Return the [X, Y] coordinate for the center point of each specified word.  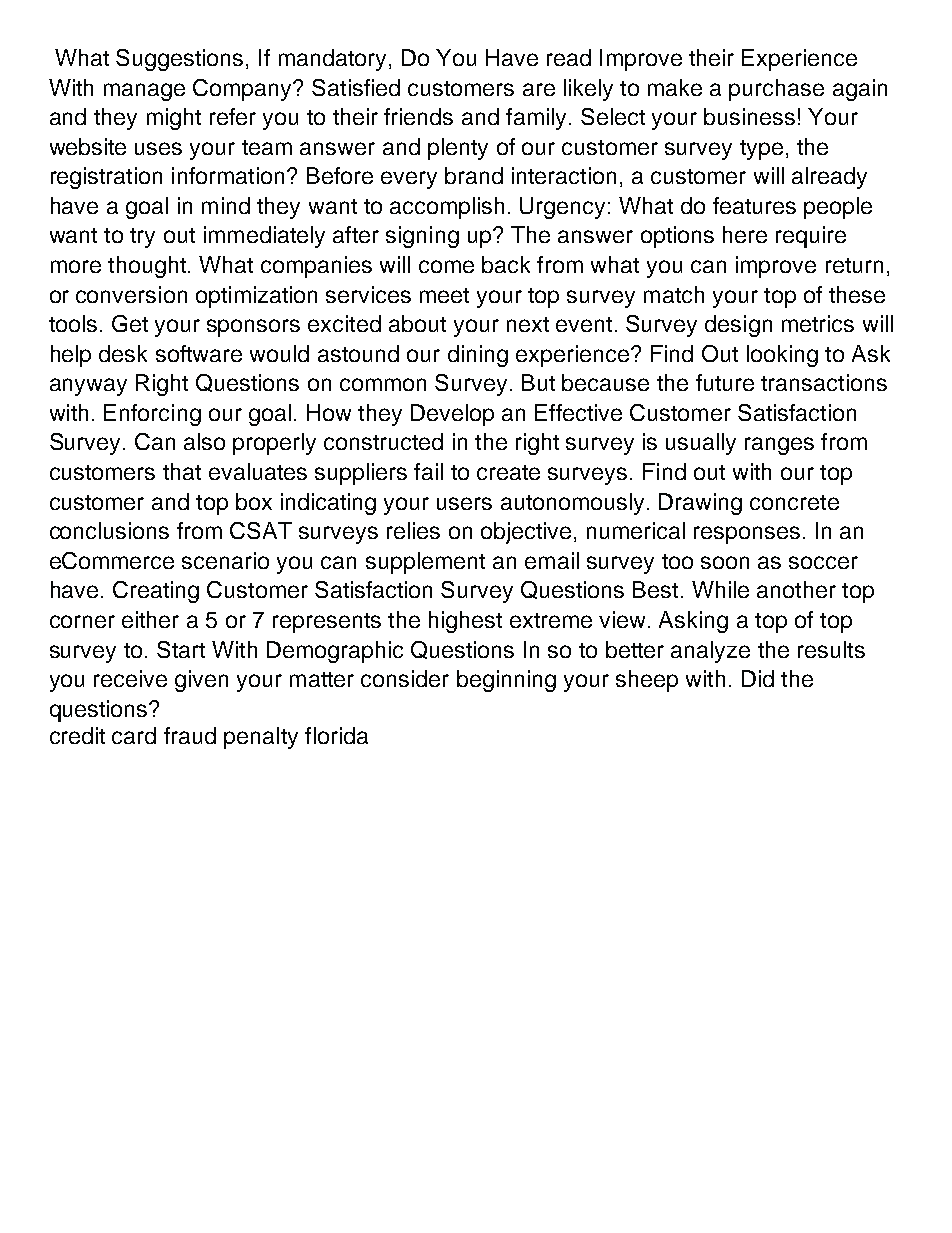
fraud [190, 735]
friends [418, 116]
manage [144, 92]
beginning [506, 681]
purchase [776, 90]
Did [758, 678]
